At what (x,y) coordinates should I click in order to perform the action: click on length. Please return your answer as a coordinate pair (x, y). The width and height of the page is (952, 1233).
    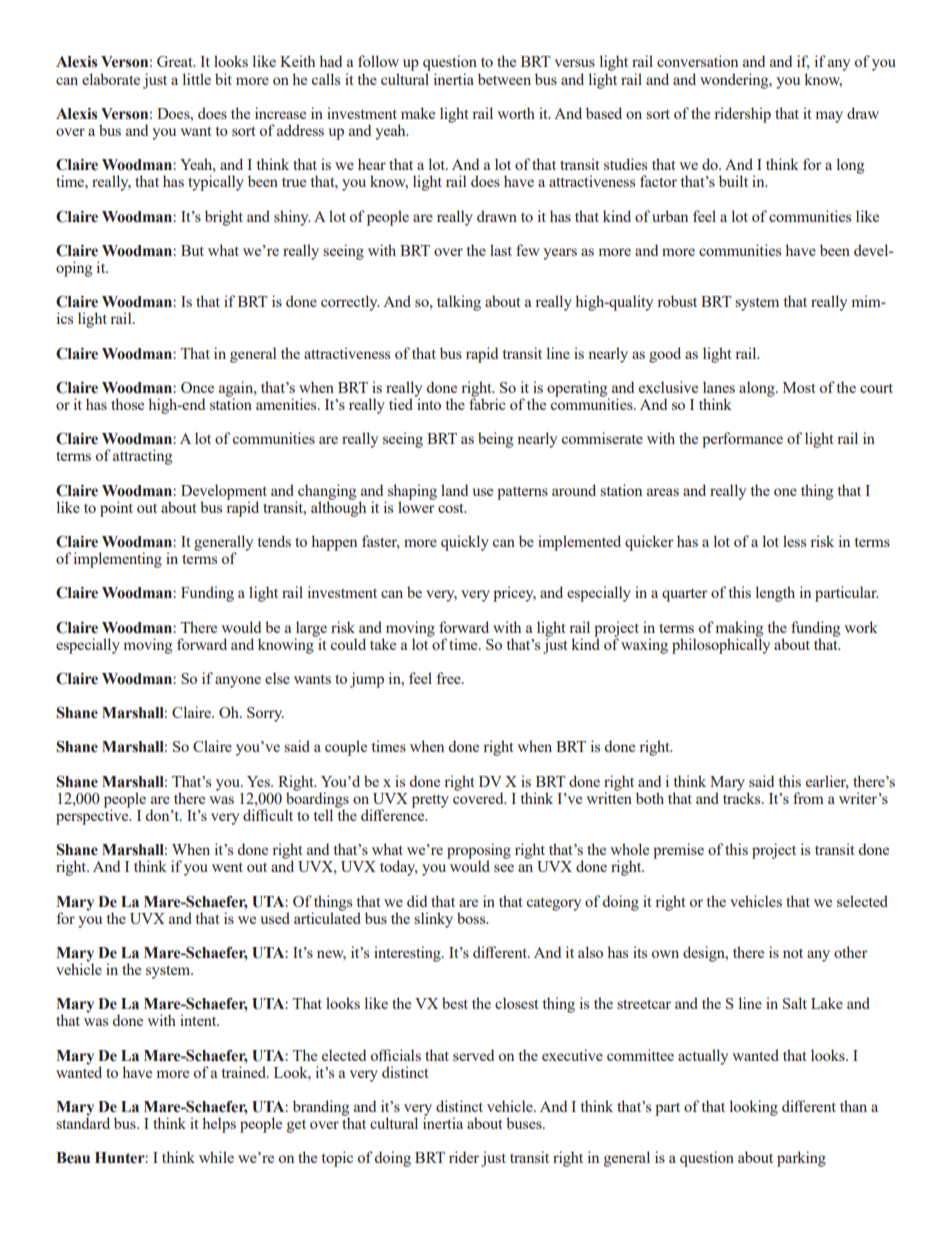
    Looking at the image, I should click on (775, 594).
